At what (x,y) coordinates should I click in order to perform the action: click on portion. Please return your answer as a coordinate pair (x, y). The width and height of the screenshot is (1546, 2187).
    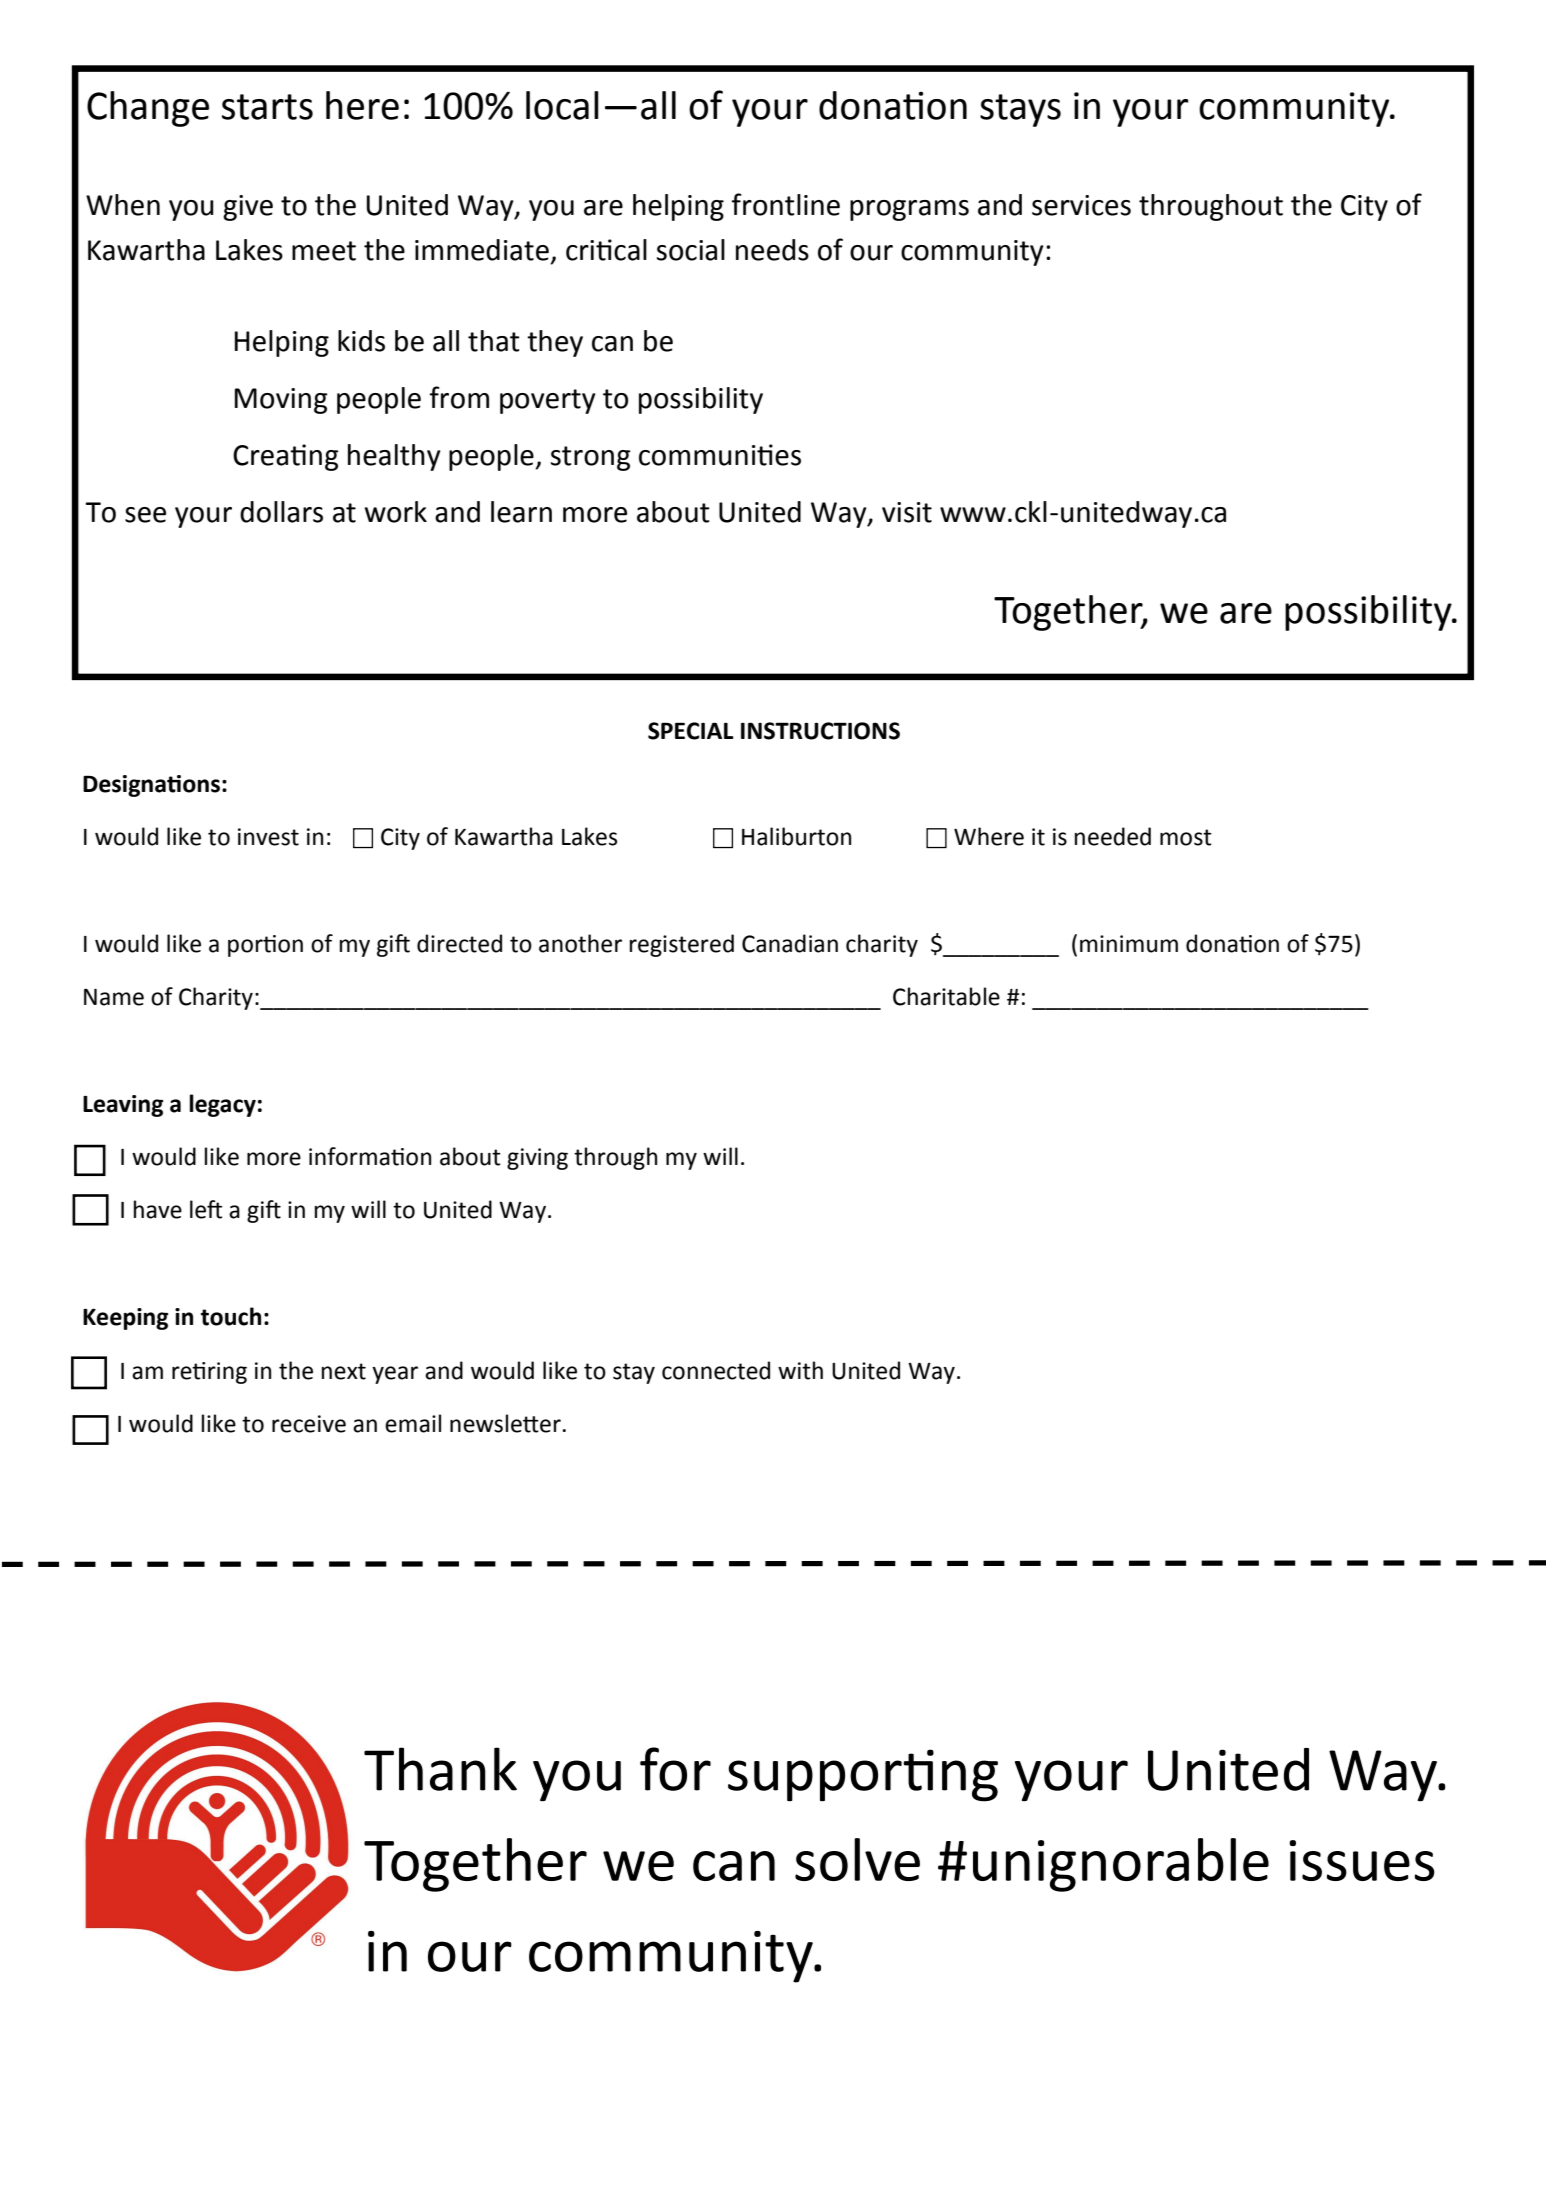
    Looking at the image, I should click on (265, 946).
